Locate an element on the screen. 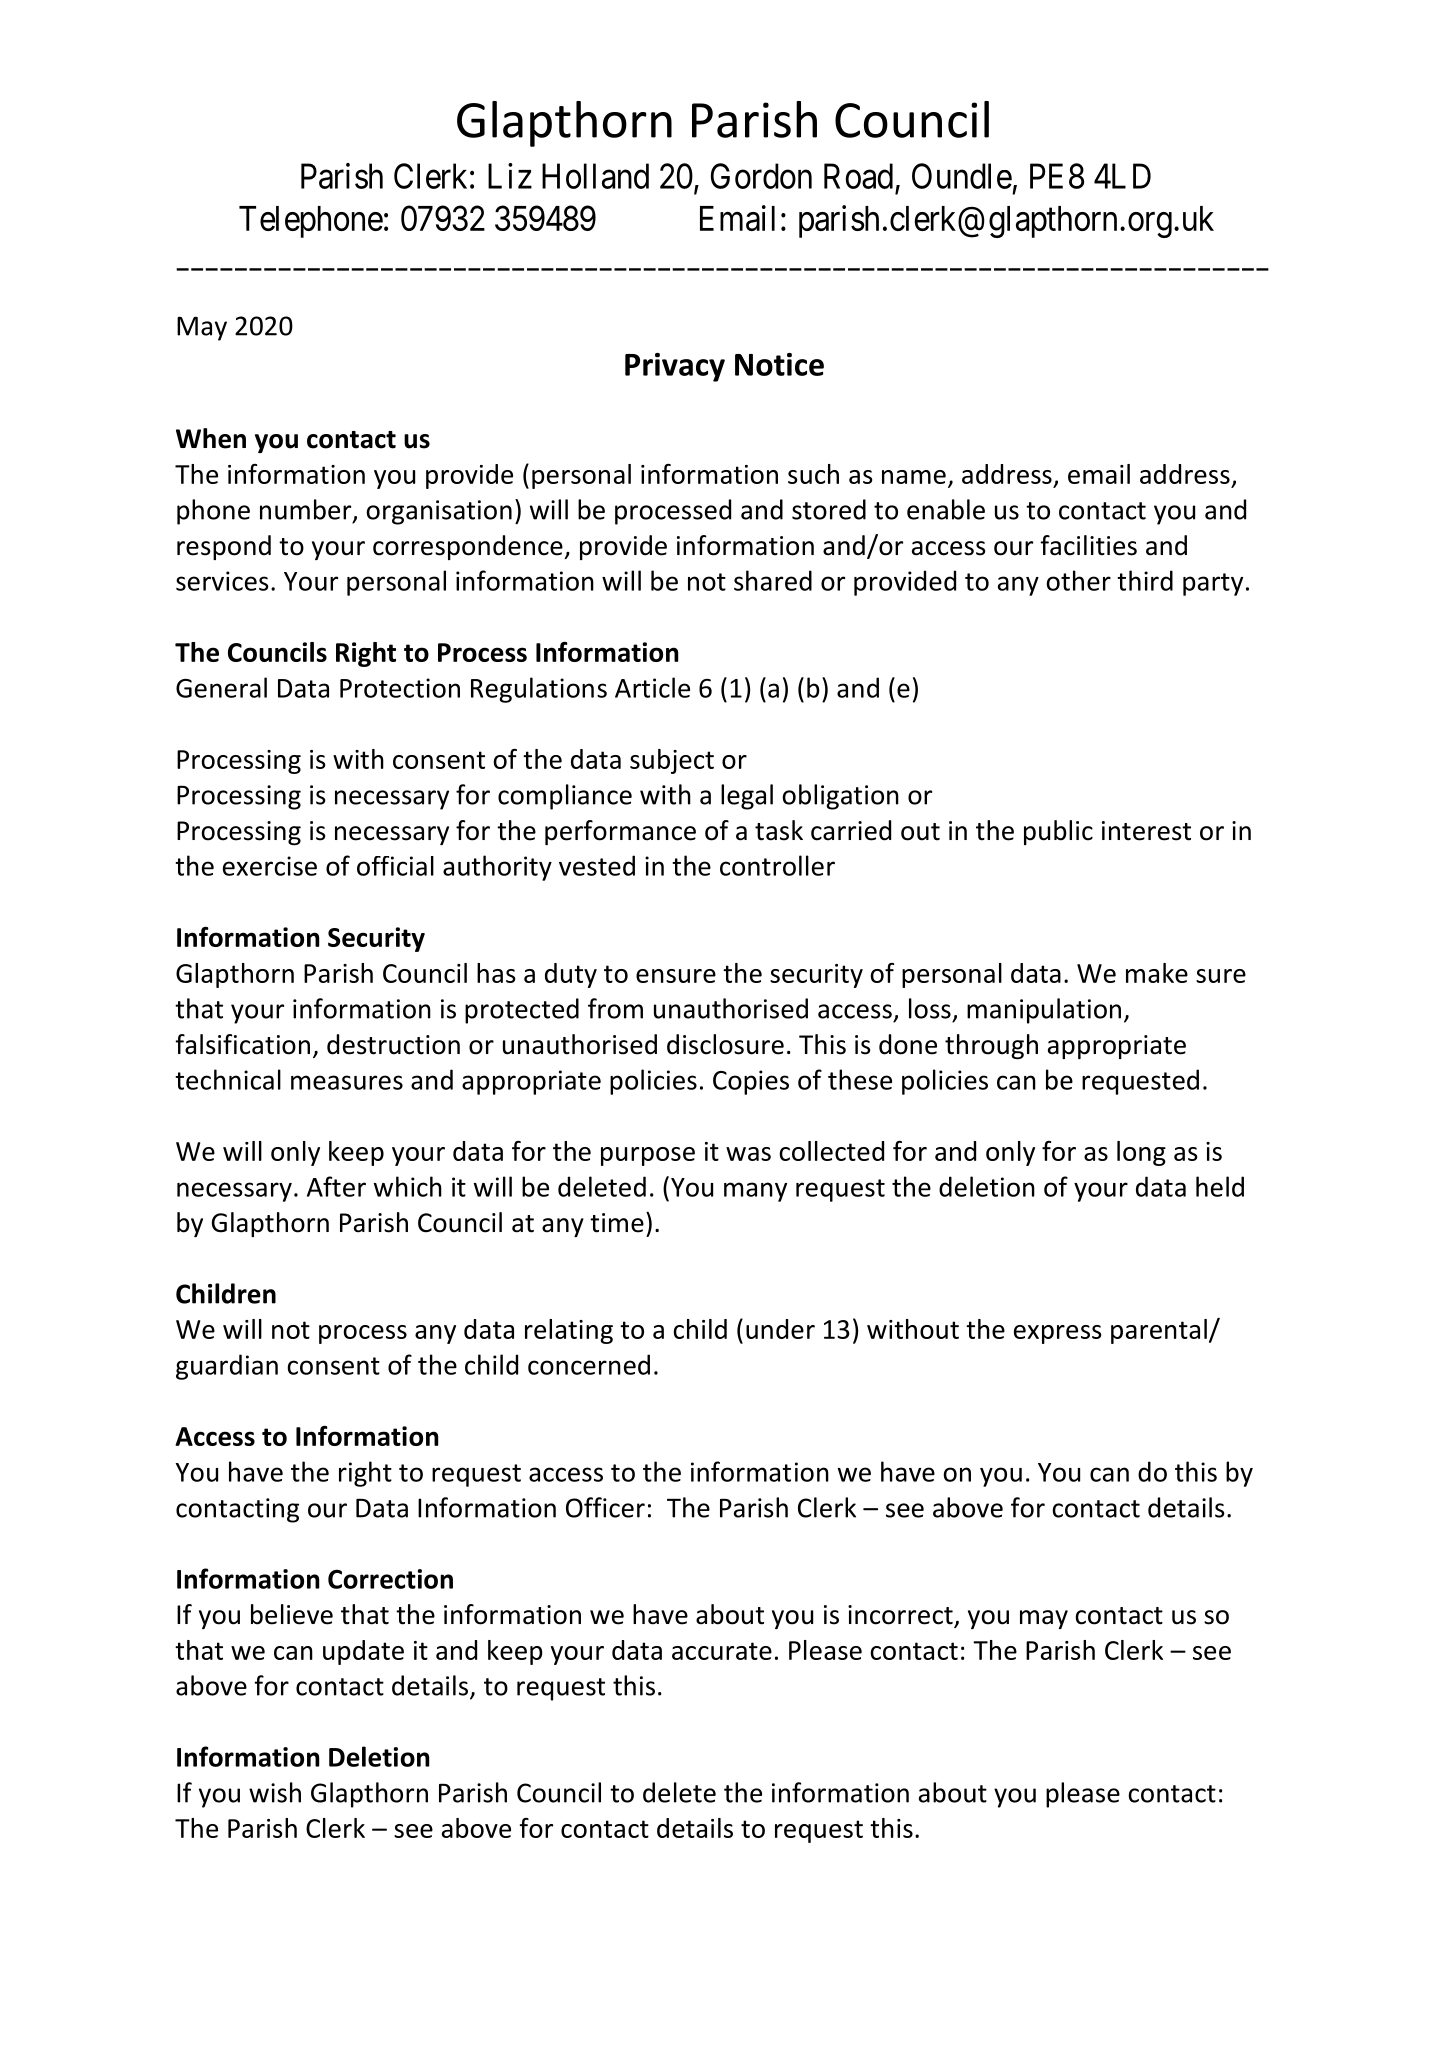  long is located at coordinates (1141, 1153).
